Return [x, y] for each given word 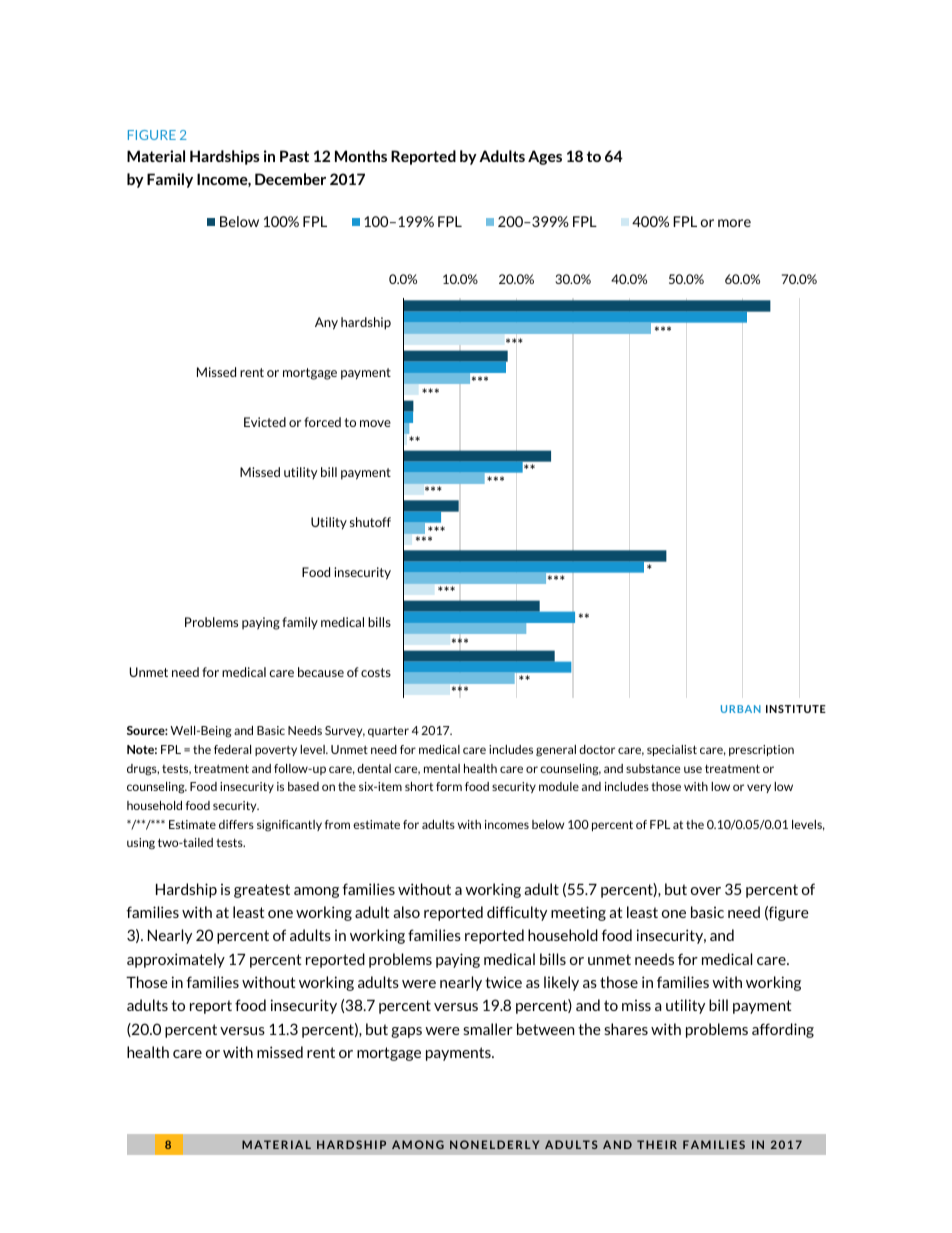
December [290, 179]
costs [376, 672]
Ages [545, 157]
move [375, 423]
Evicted [265, 422]
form [449, 786]
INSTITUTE [796, 709]
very [759, 788]
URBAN [741, 709]
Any [326, 323]
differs [236, 824]
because [321, 672]
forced [322, 422]
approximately [176, 960]
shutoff [370, 522]
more [734, 223]
